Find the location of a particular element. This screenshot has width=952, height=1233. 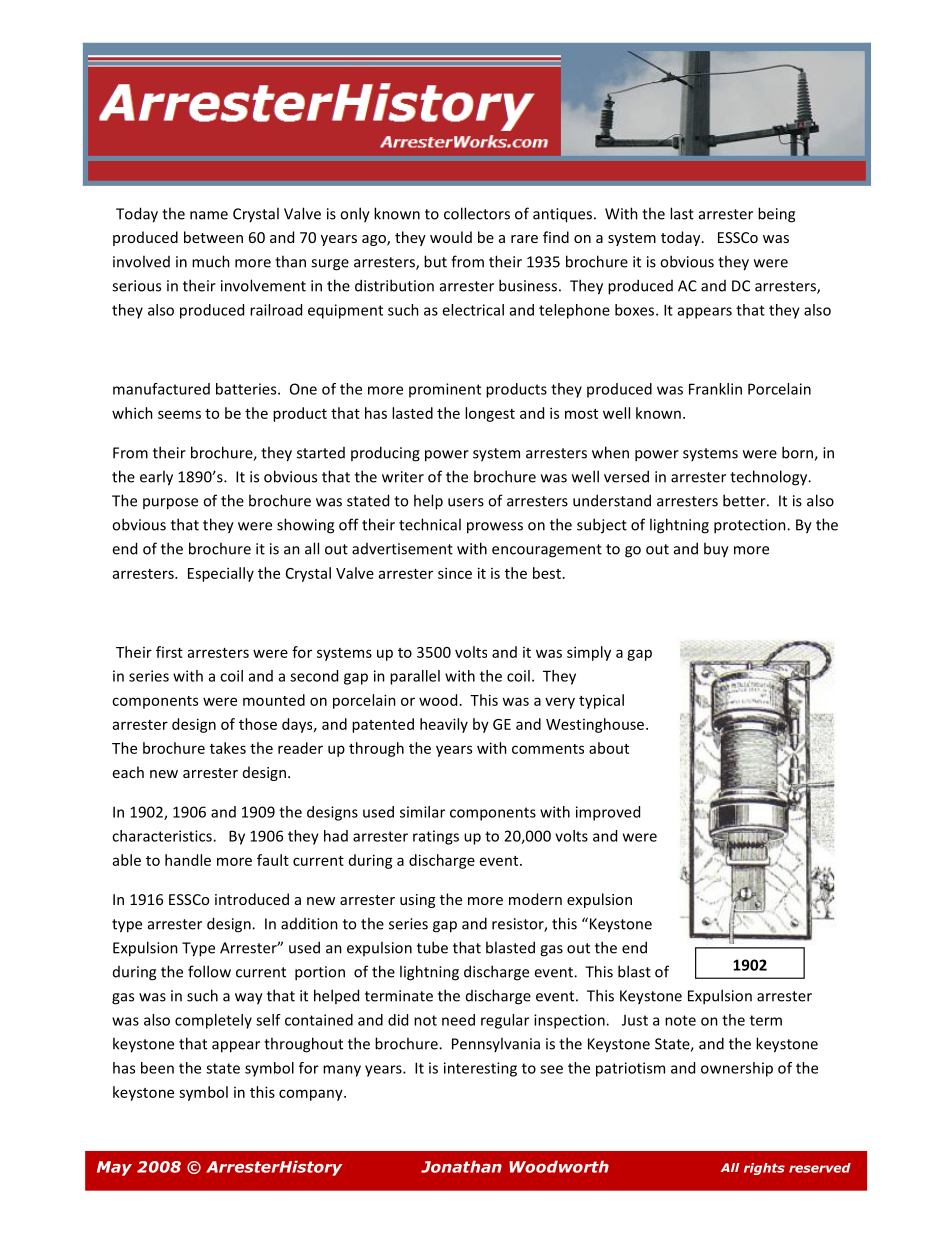

buy is located at coordinates (716, 550).
